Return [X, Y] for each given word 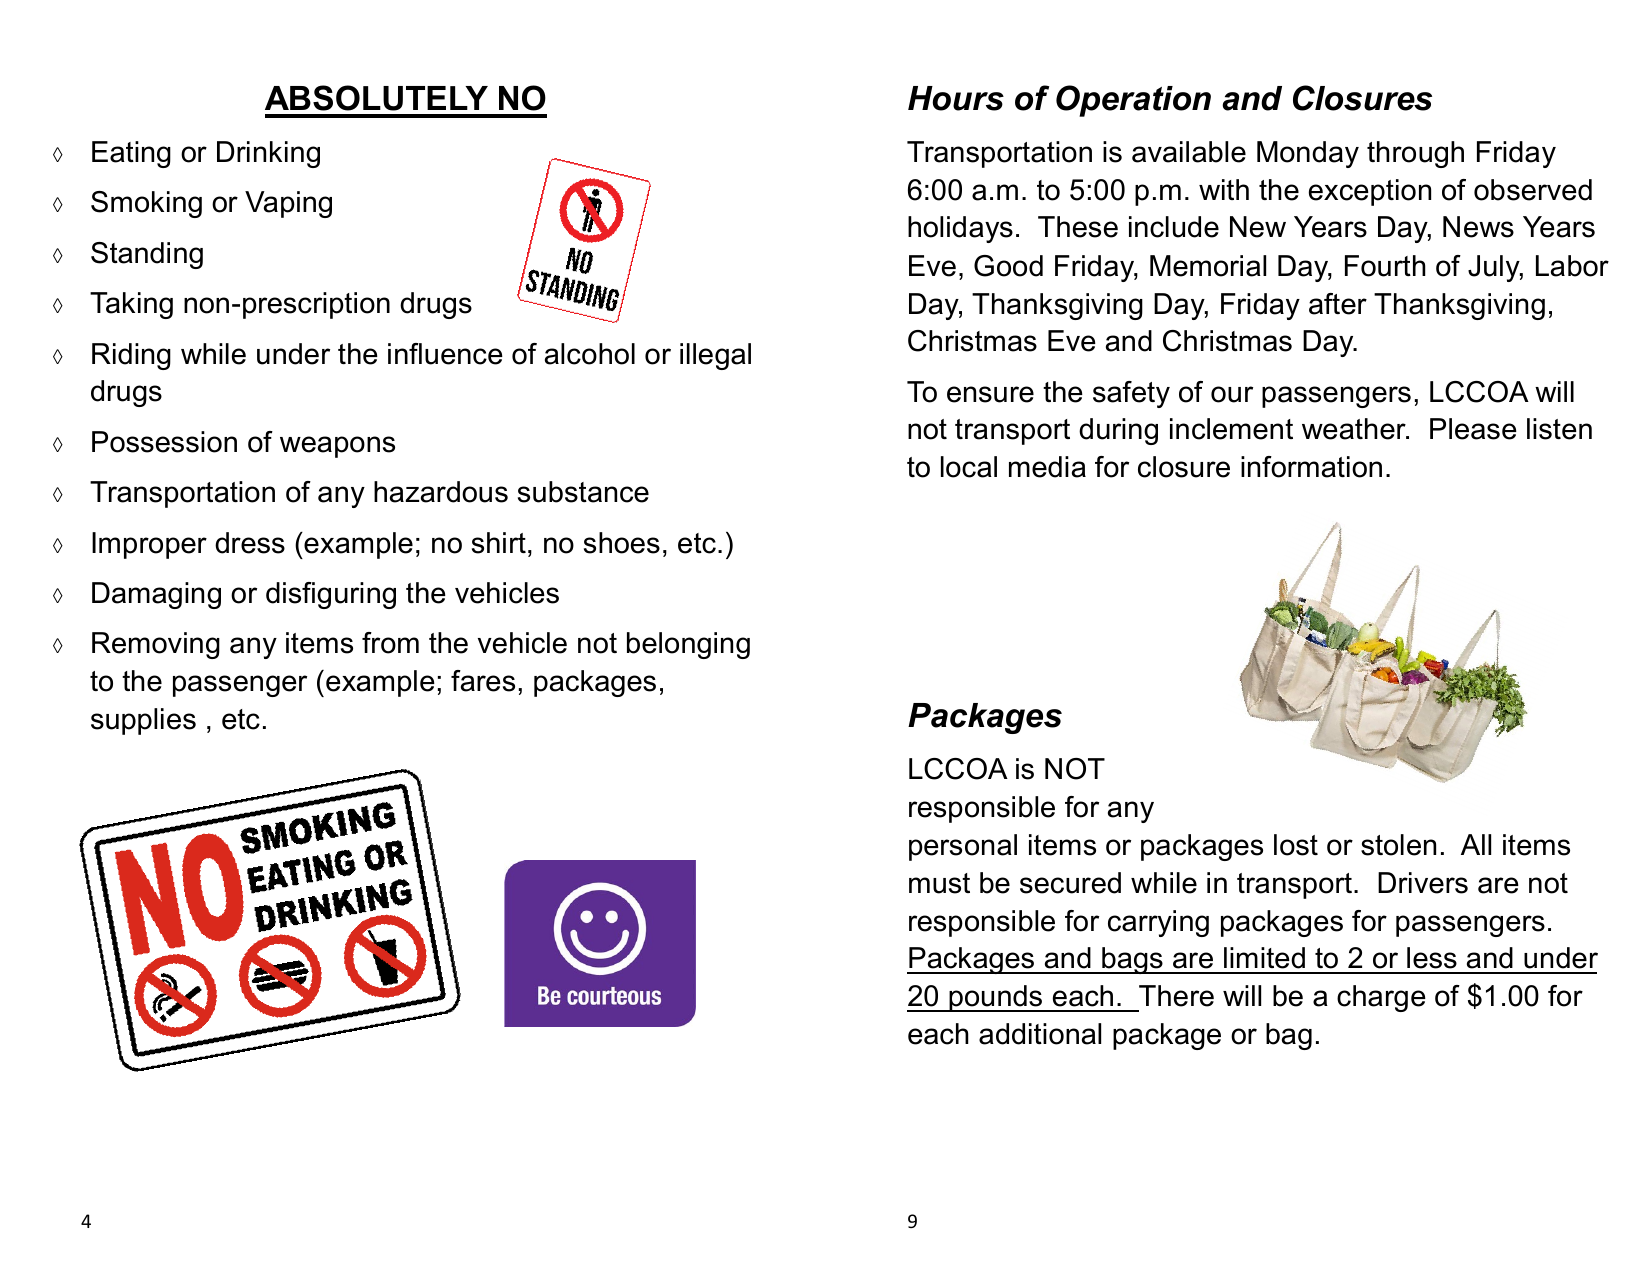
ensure [990, 394]
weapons [337, 447]
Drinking [268, 154]
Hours [956, 98]
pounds [996, 998]
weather [1355, 429]
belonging [688, 645]
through [1415, 154]
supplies [143, 721]
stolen [1398, 845]
